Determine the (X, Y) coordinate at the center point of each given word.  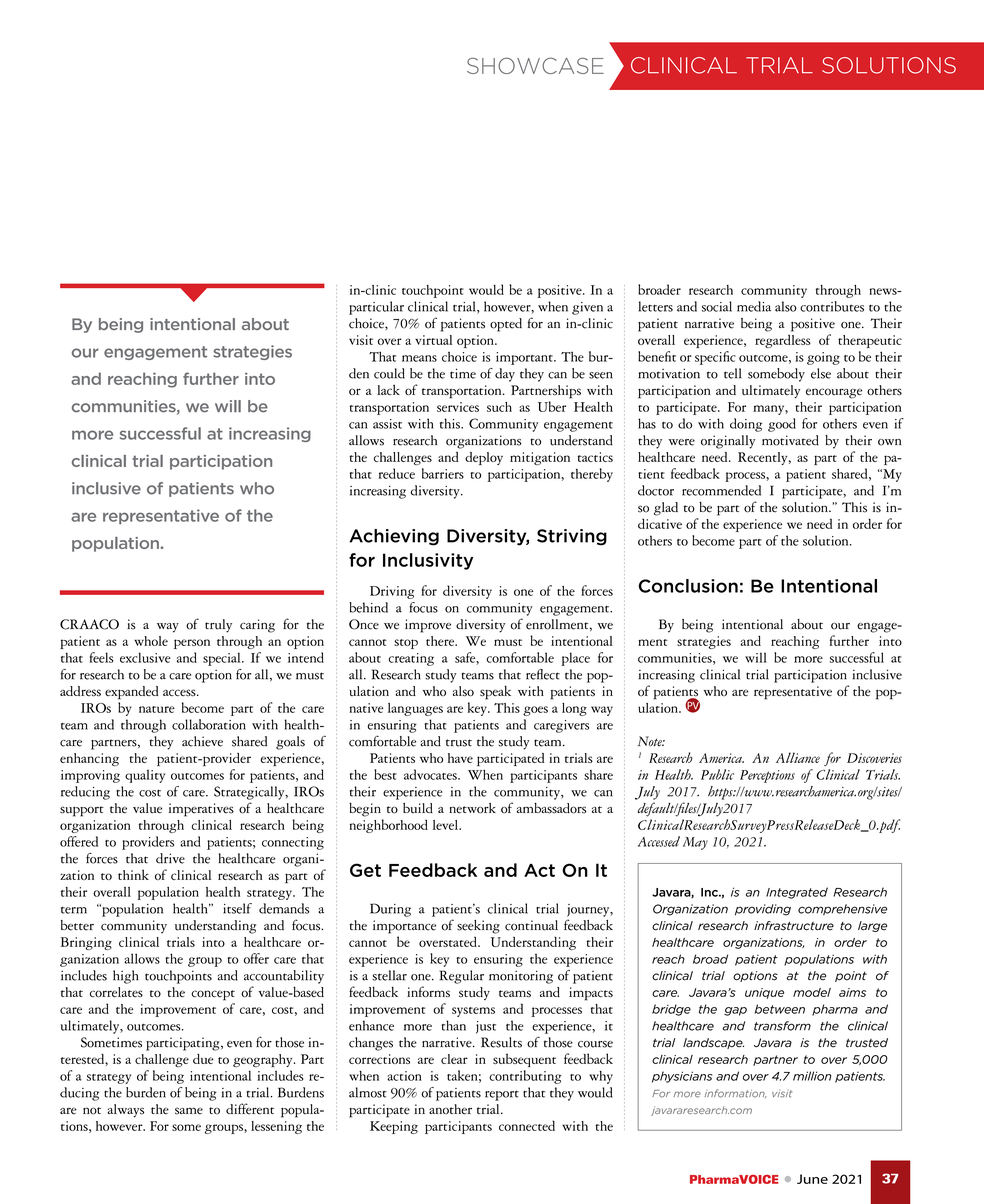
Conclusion (688, 586)
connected (527, 1125)
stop (406, 644)
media (754, 306)
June (812, 1179)
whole (151, 641)
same (189, 1111)
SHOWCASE (535, 65)
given (587, 308)
